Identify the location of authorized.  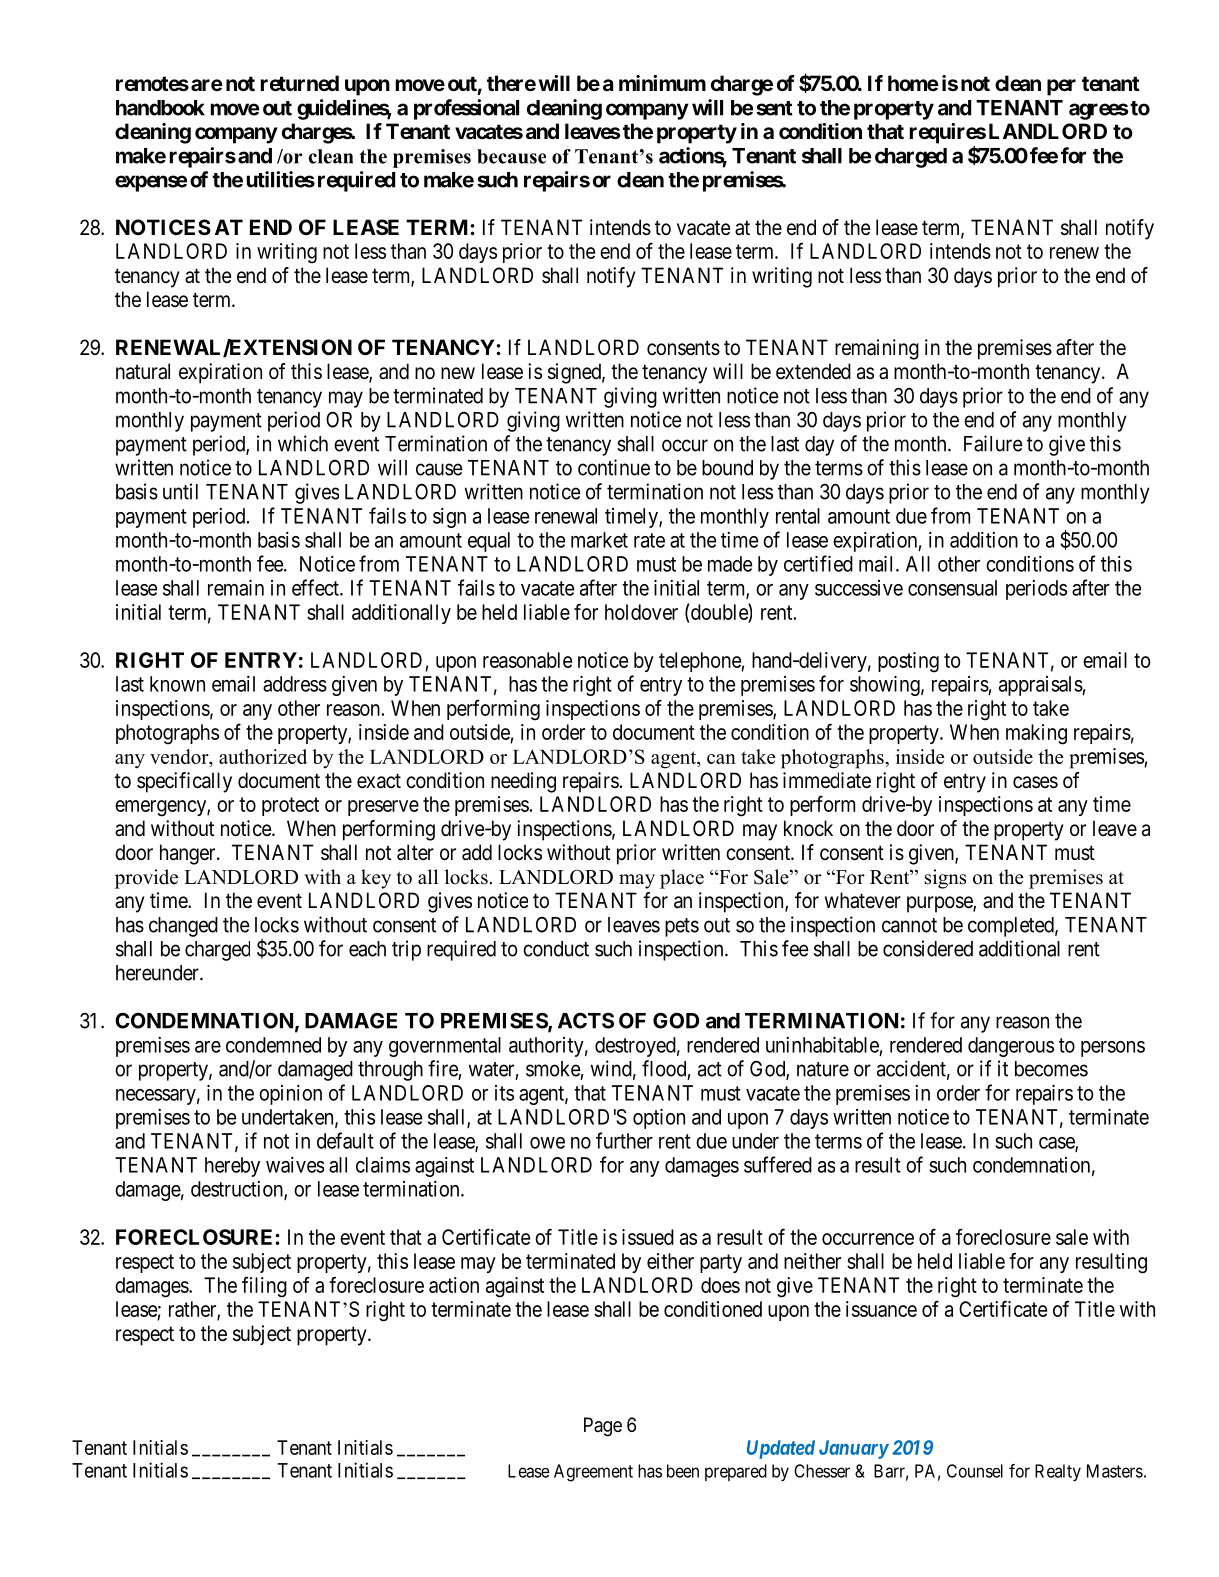
(263, 756).
